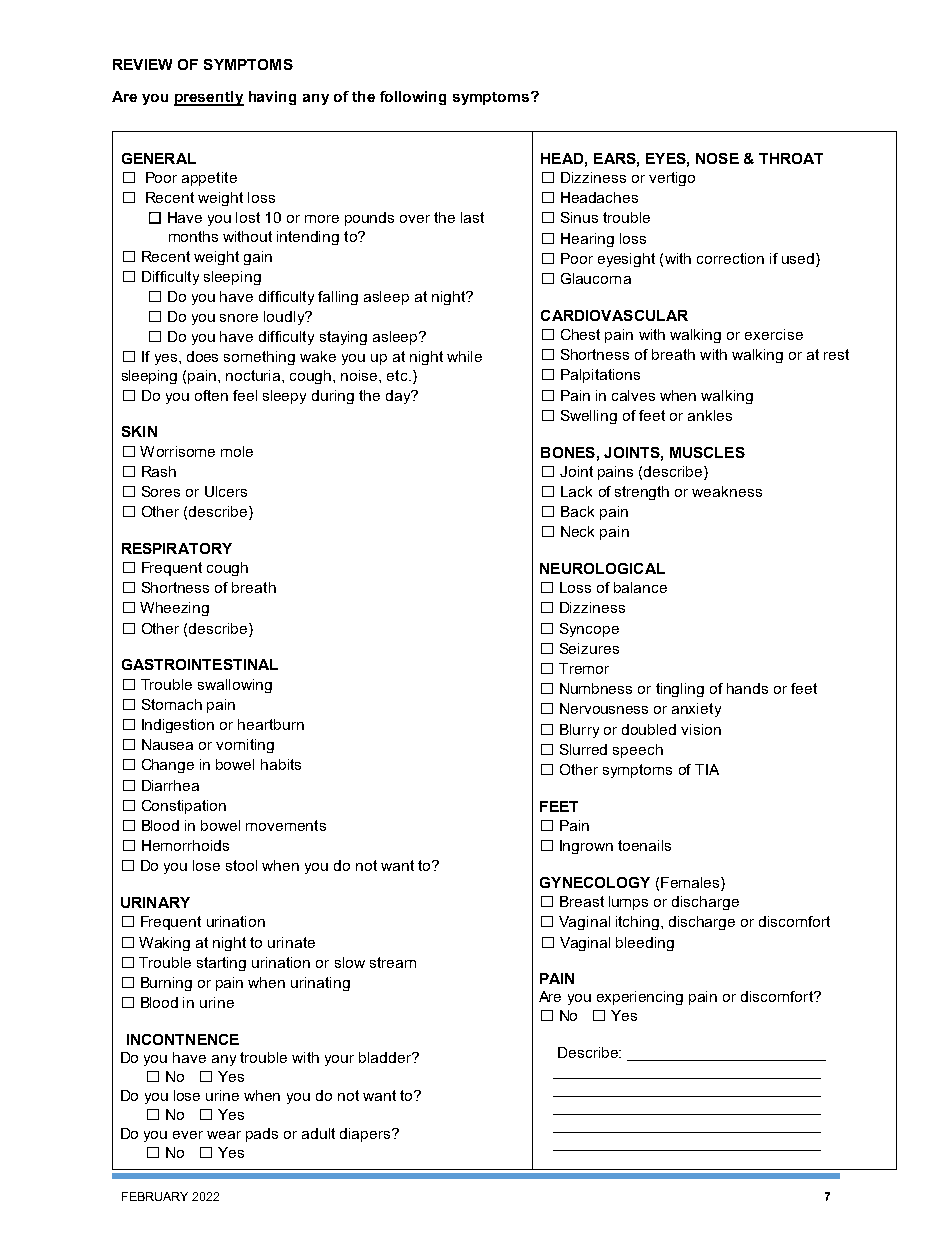  Describe the element at coordinates (413, 98) in the page. I see `following` at that location.
